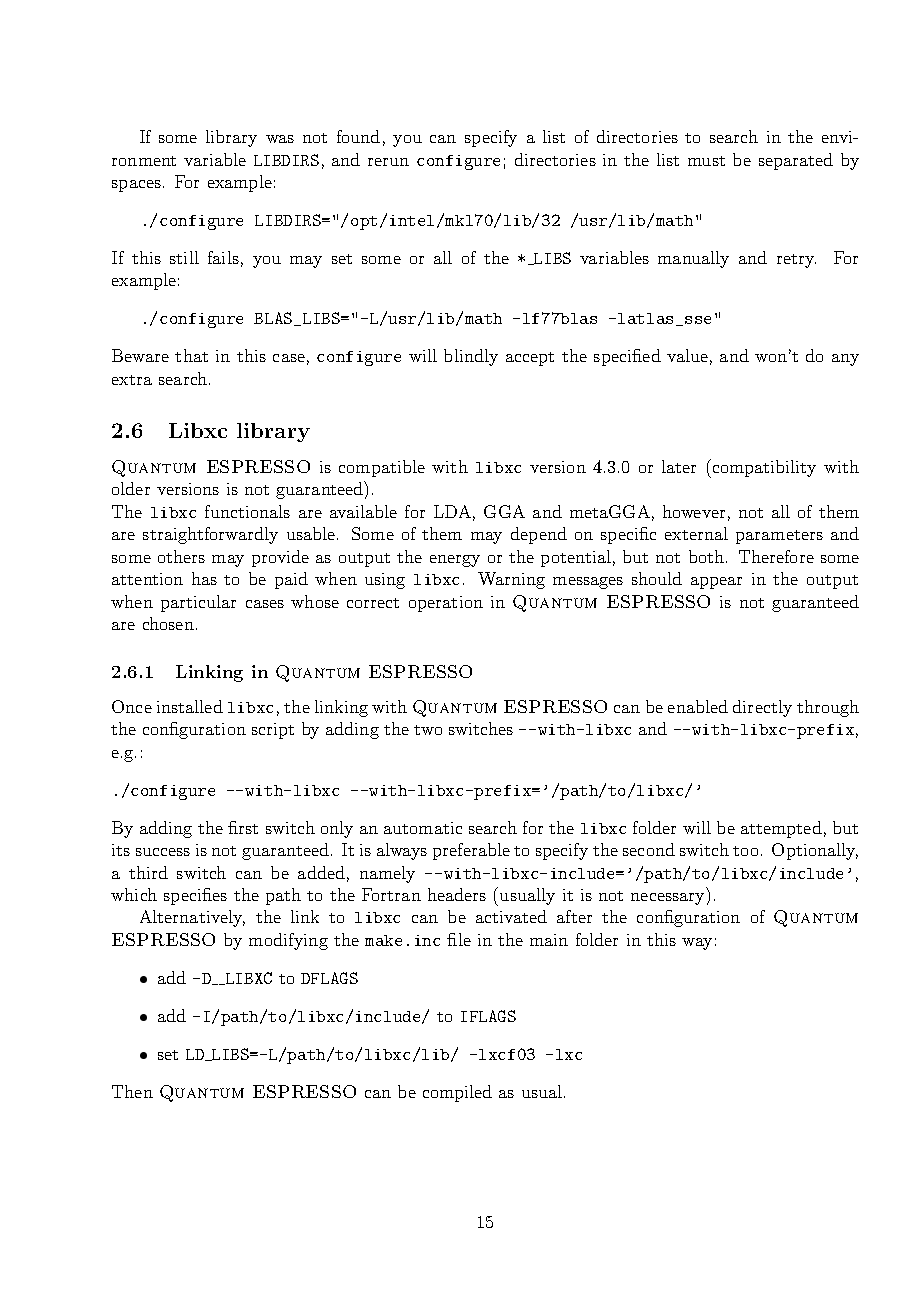 The image size is (924, 1308). What do you see at coordinates (388, 162) in the screenshot?
I see `rerun` at bounding box center [388, 162].
